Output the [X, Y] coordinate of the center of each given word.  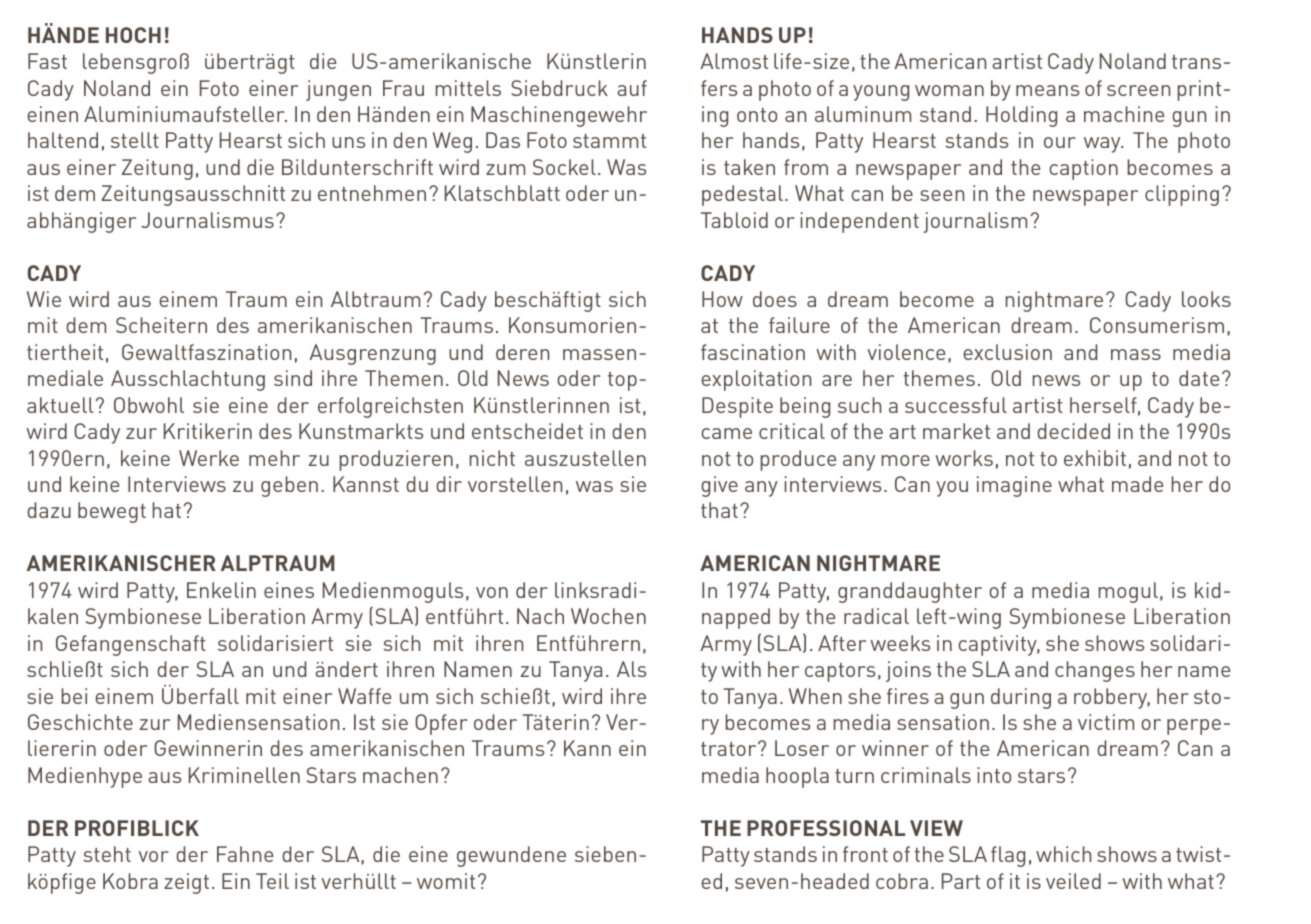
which [1063, 854]
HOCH [133, 35]
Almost [734, 61]
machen [400, 775]
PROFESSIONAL [826, 828]
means [1047, 90]
